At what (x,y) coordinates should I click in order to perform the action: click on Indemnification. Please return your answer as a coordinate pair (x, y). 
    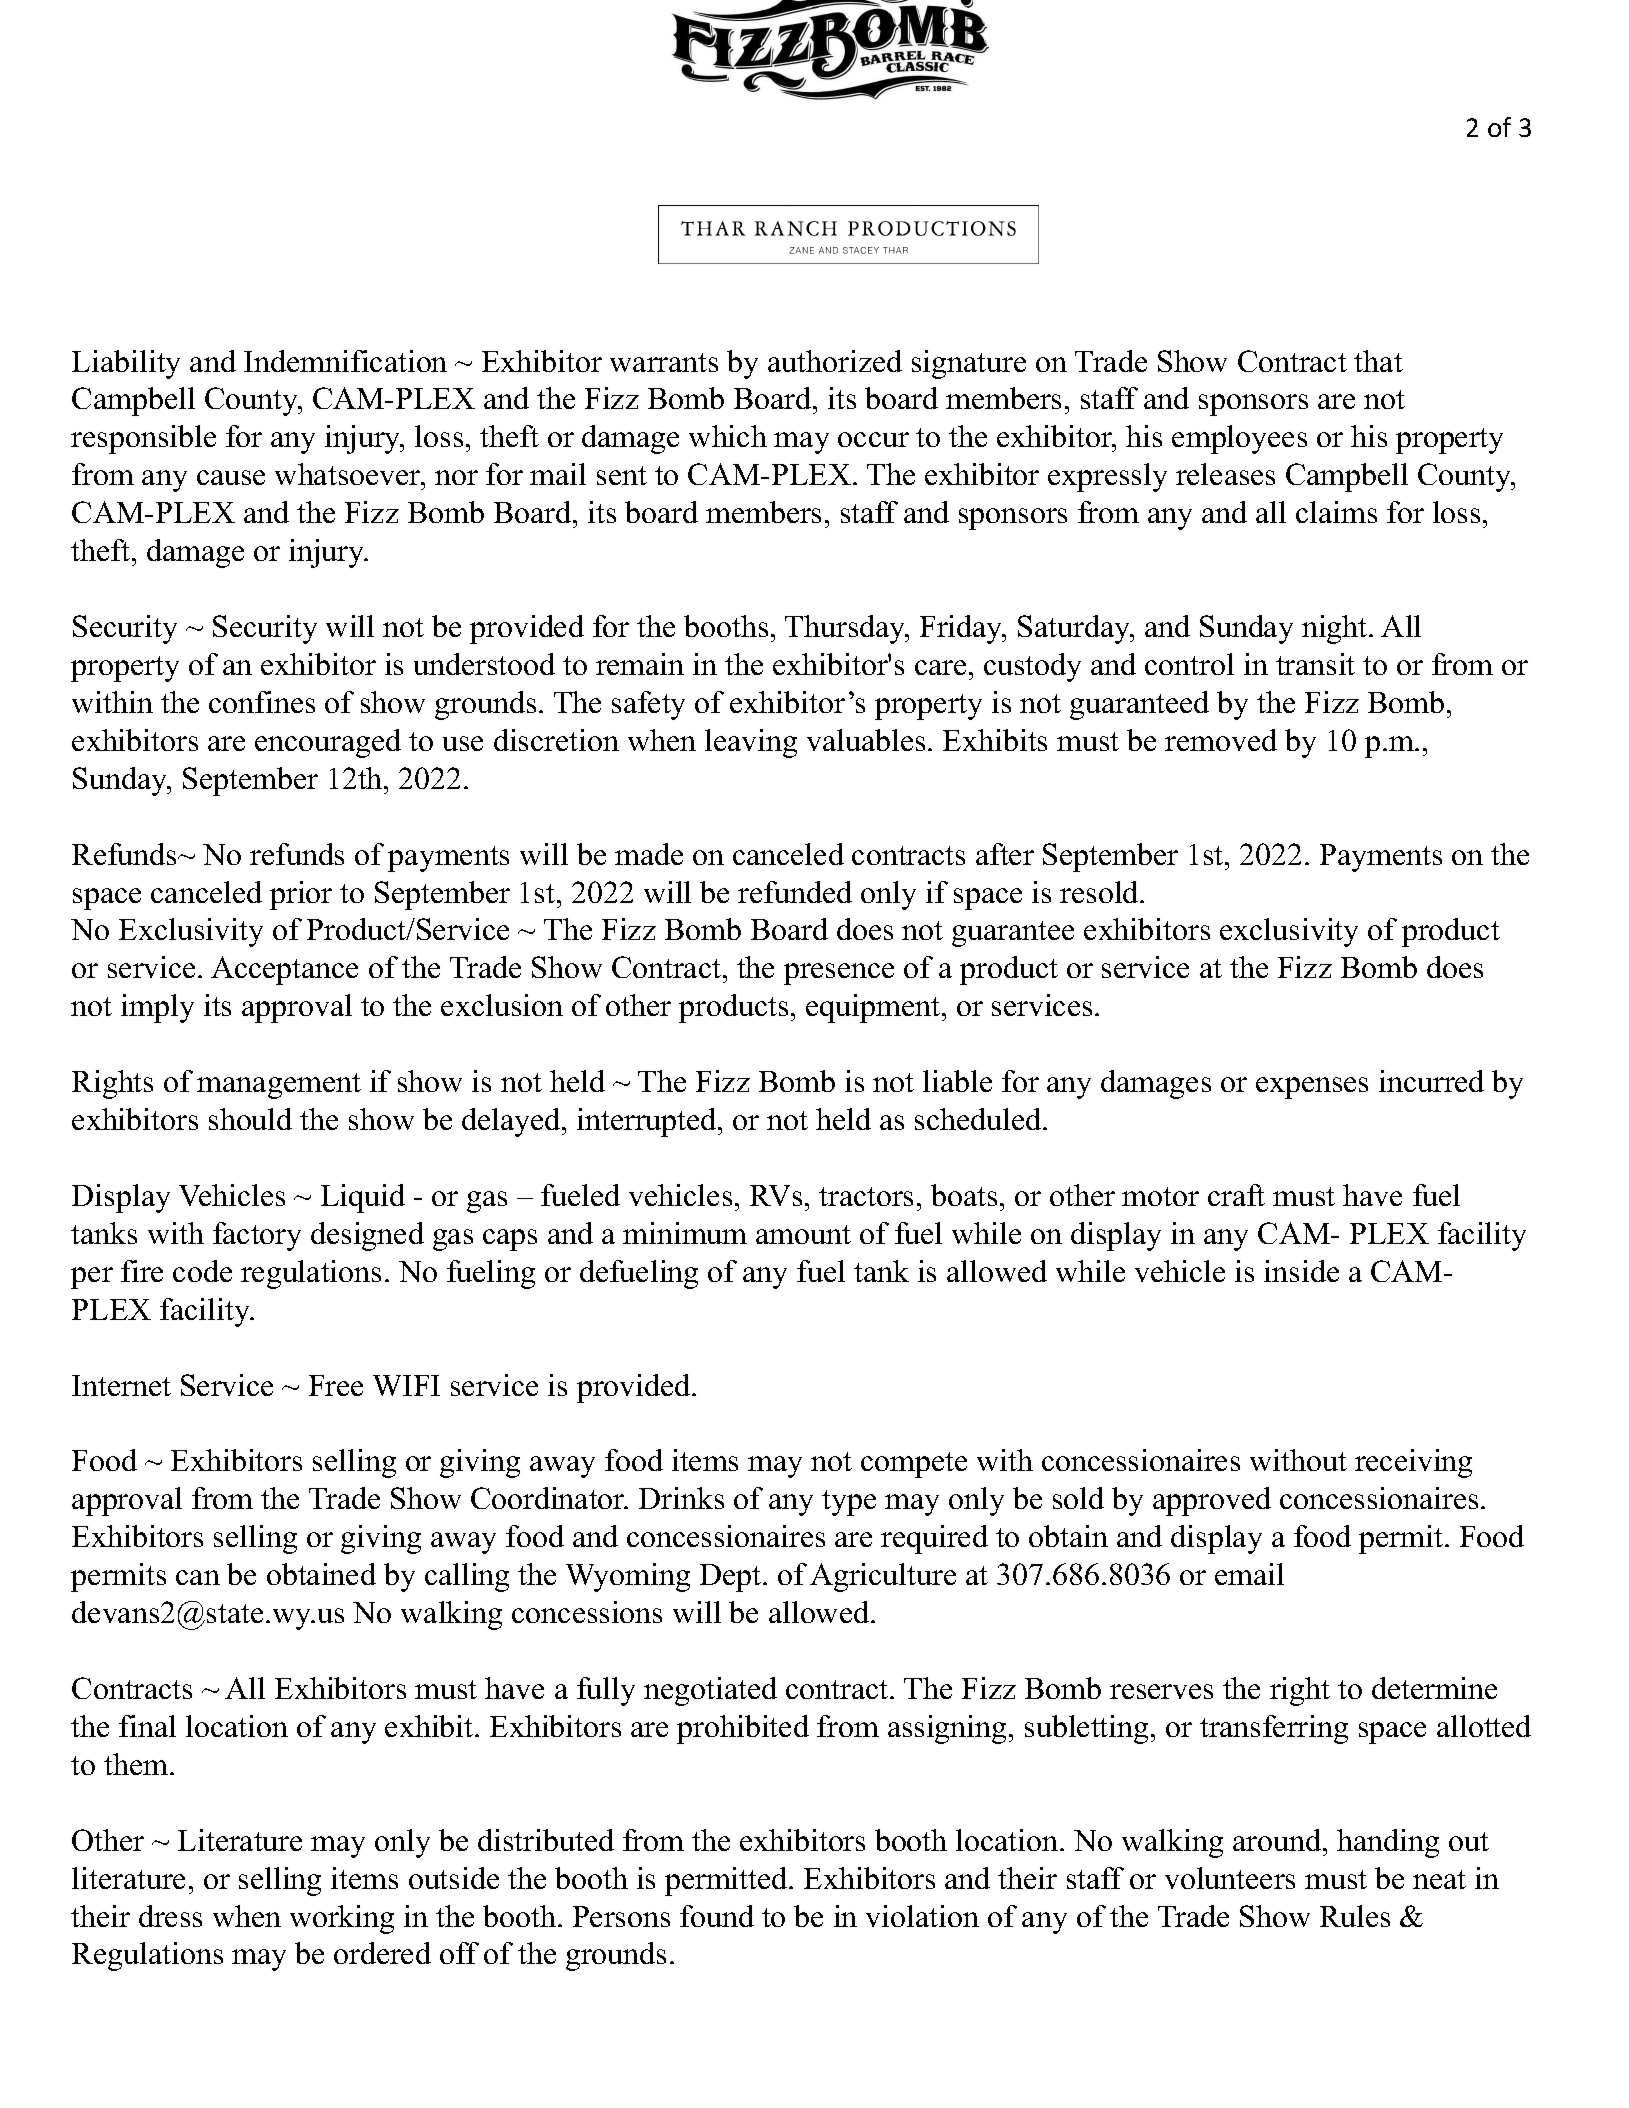
    Looking at the image, I should click on (345, 361).
